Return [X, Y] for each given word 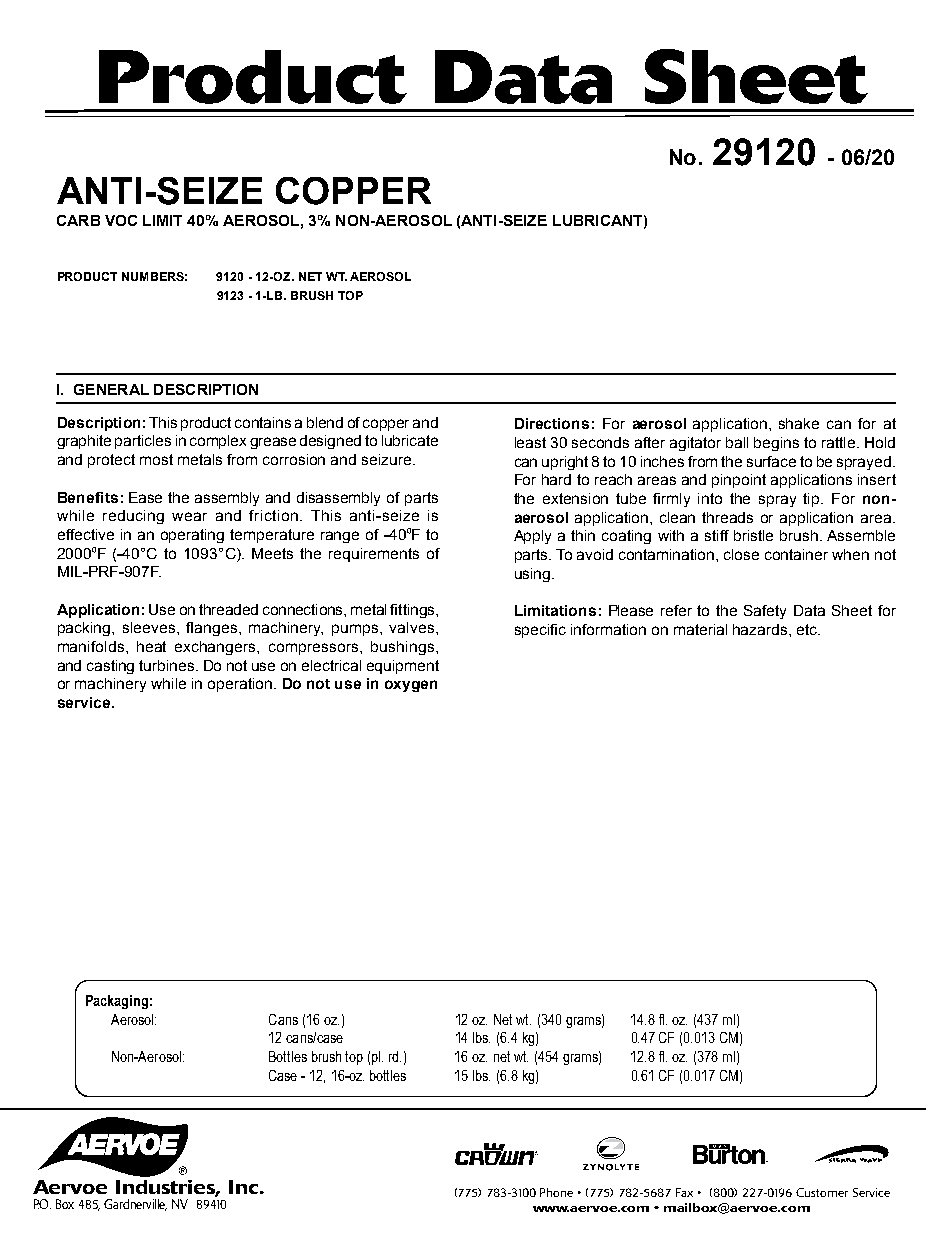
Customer [822, 1192]
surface [771, 461]
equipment [403, 667]
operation [240, 685]
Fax [684, 1192]
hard [556, 479]
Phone [556, 1192]
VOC [121, 220]
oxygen [411, 686]
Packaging [117, 1002]
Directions [552, 423]
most [156, 459]
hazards [761, 629]
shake [799, 423]
